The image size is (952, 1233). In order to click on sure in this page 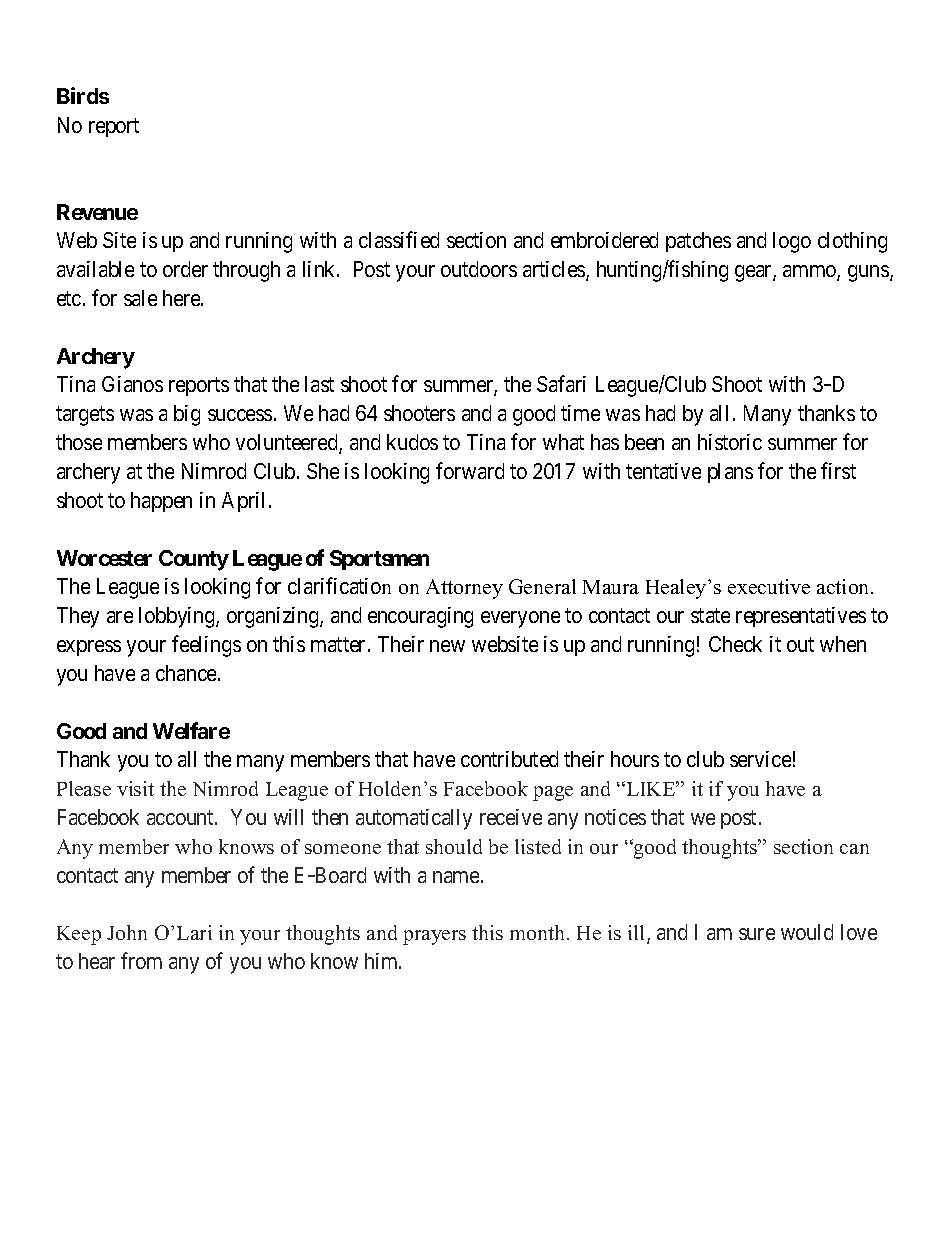, I will do `click(757, 934)`.
